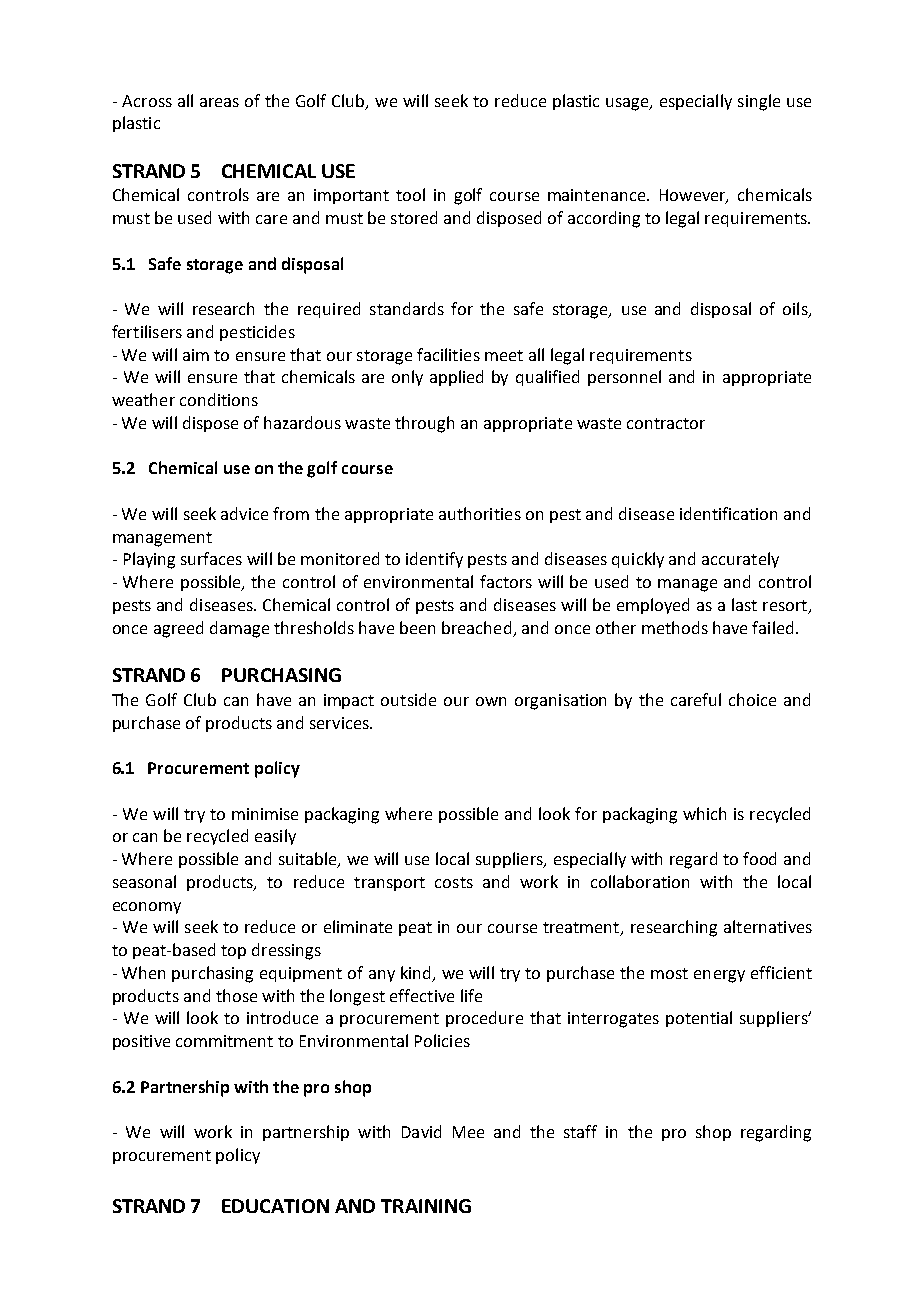 This document has width=924, height=1308. What do you see at coordinates (759, 102) in the document?
I see `single` at bounding box center [759, 102].
